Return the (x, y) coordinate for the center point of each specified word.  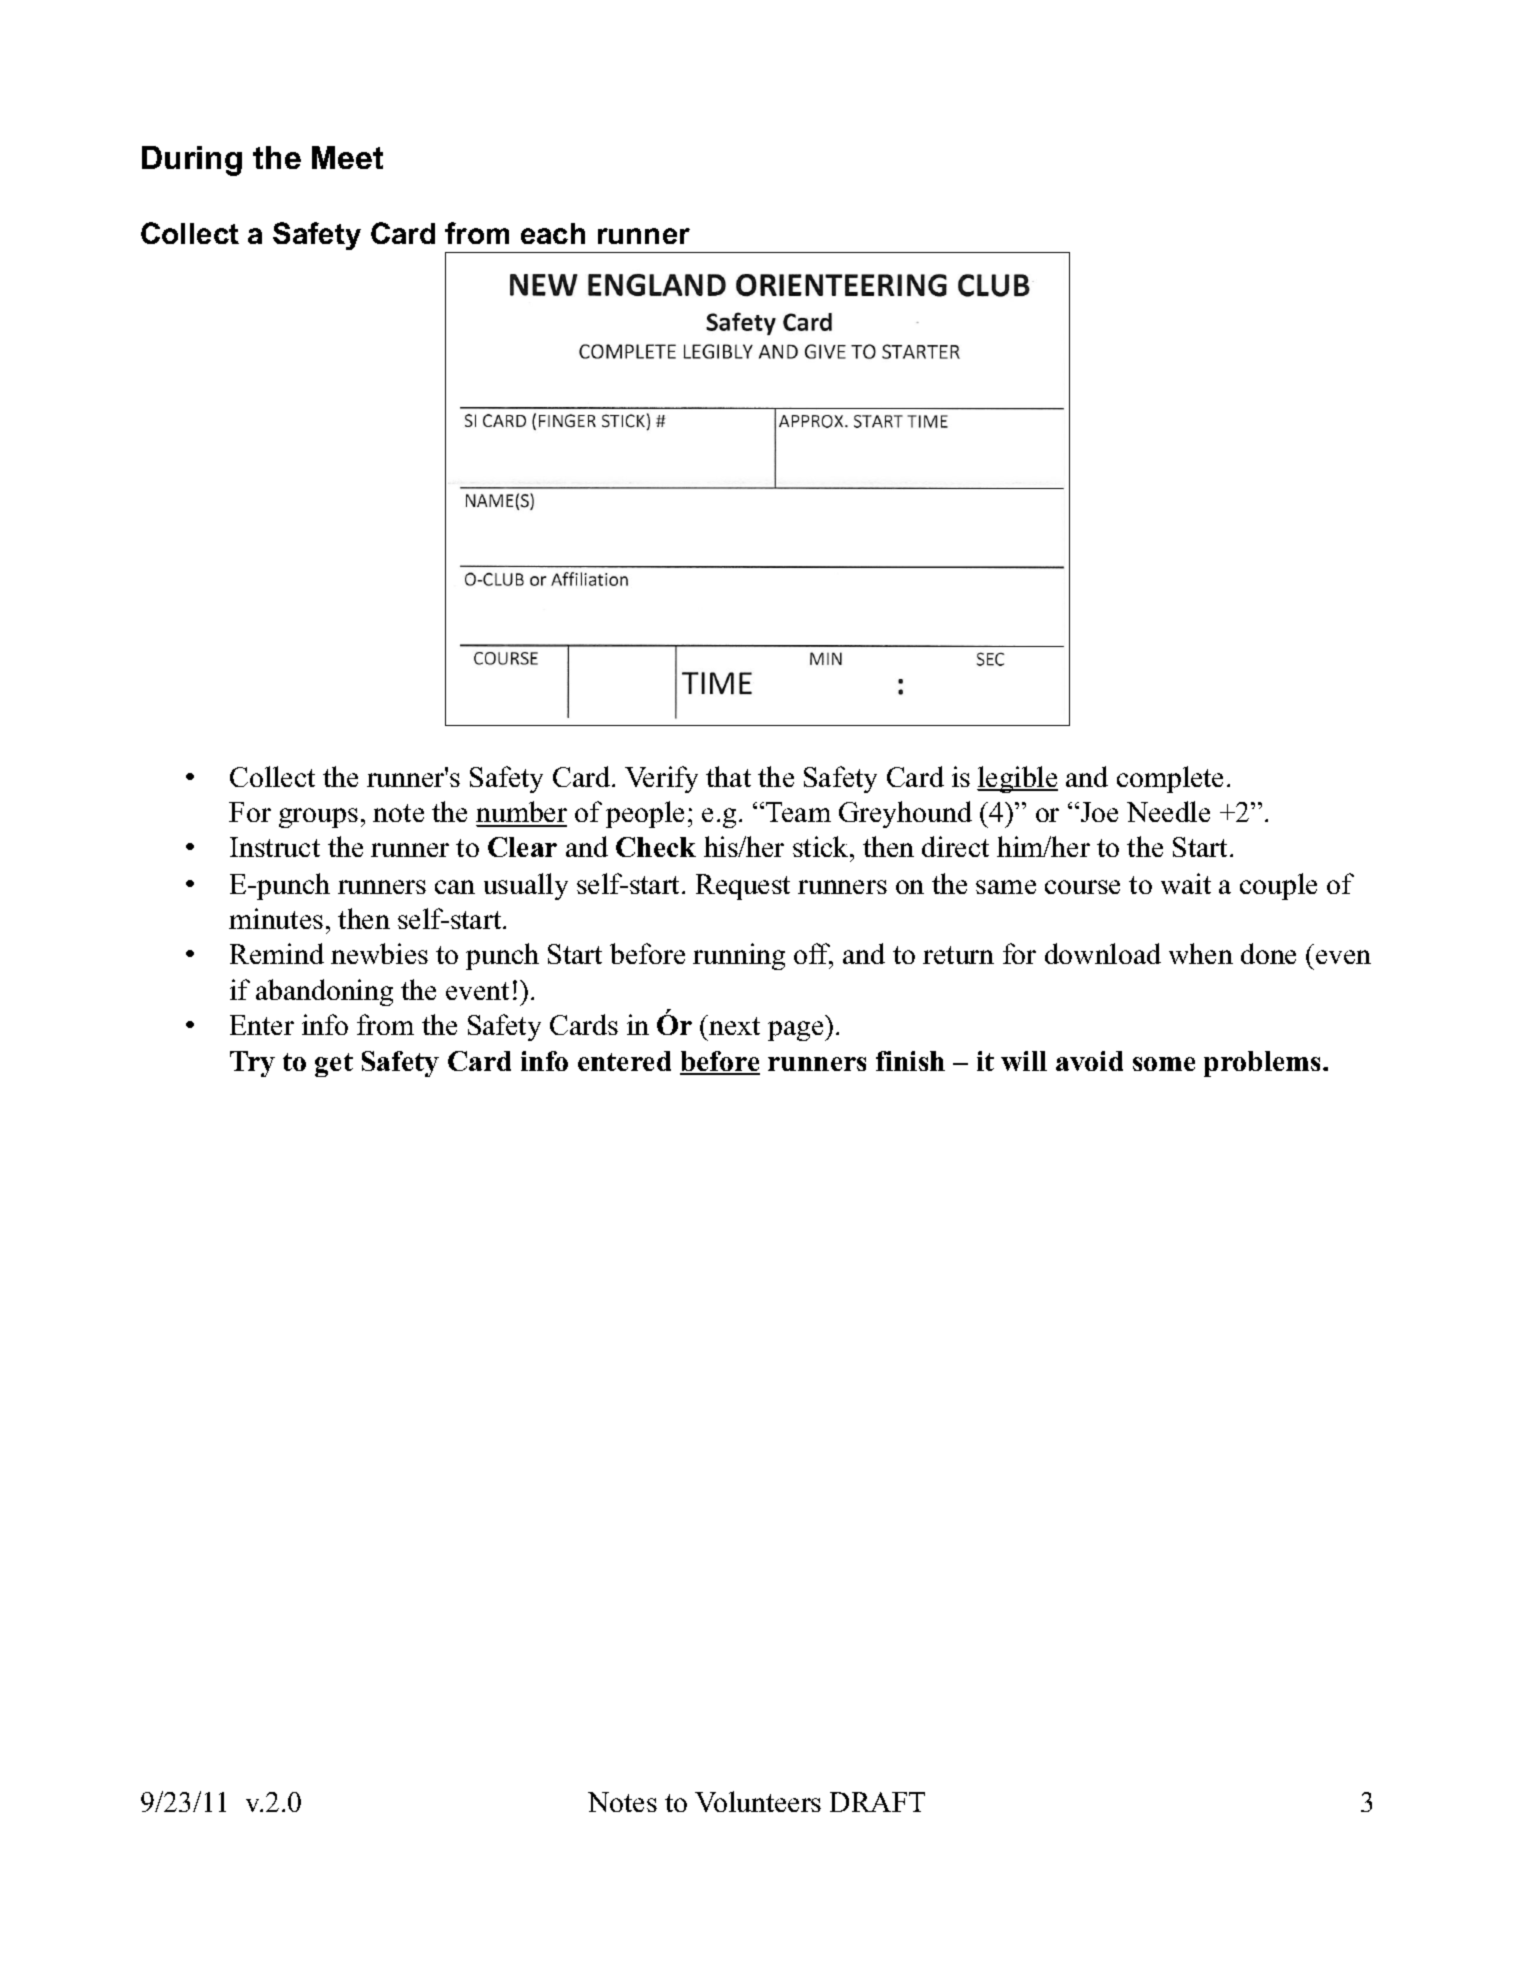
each (553, 233)
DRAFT (877, 1802)
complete (1170, 779)
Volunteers (758, 1801)
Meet (347, 157)
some (1164, 1064)
